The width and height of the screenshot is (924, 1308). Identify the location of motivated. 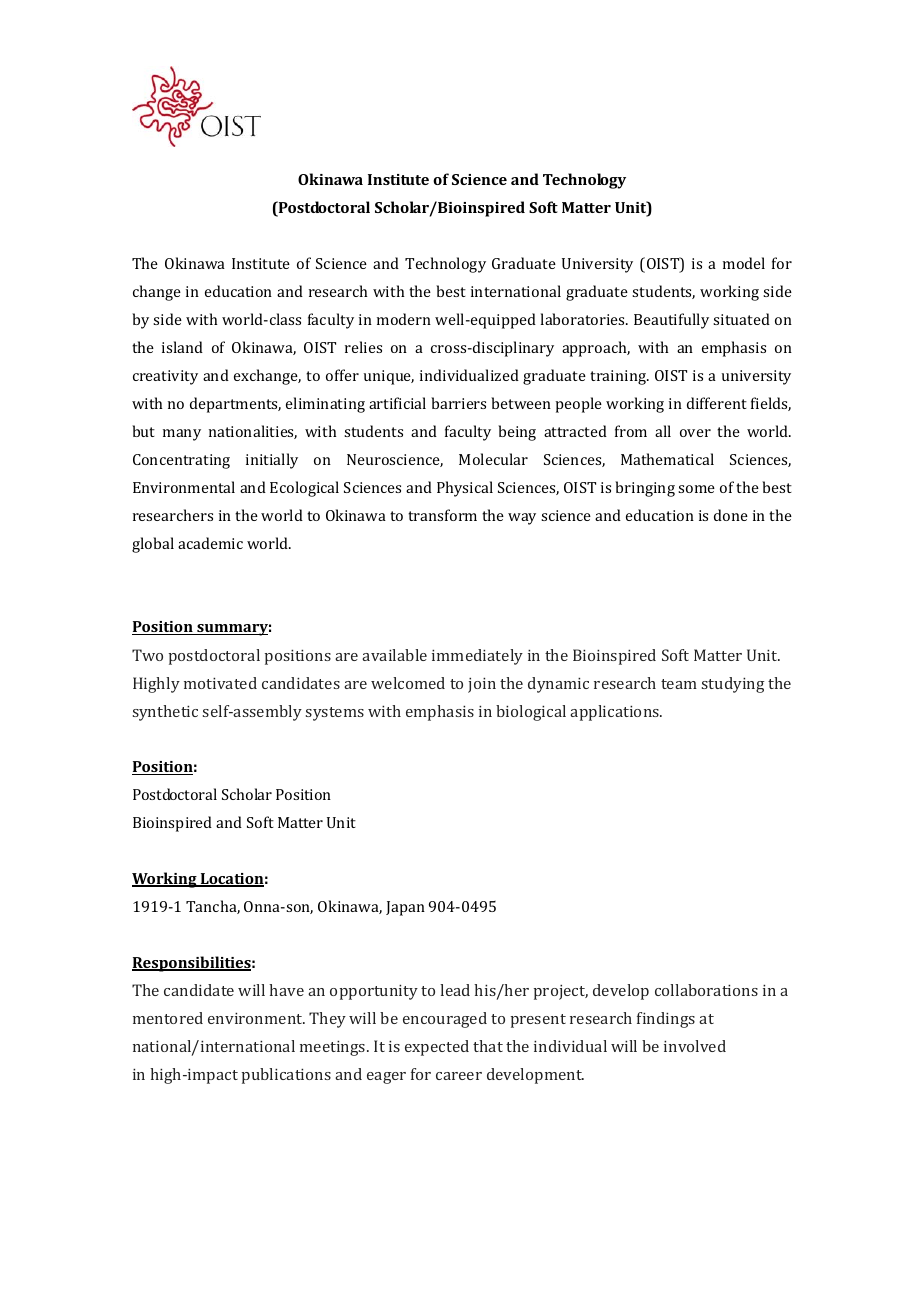
(220, 683).
